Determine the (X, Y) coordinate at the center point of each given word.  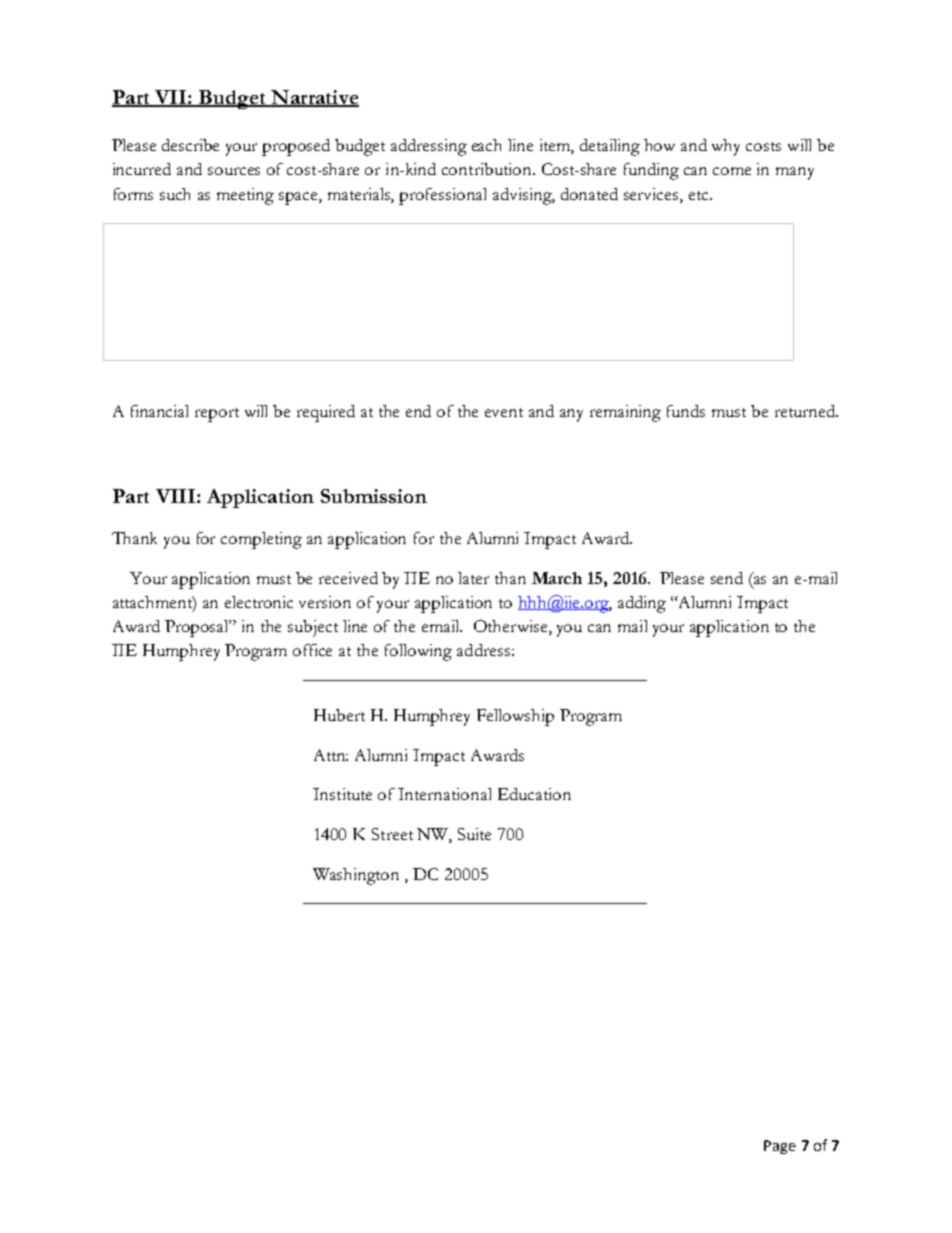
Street (392, 834)
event (504, 412)
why (726, 147)
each (486, 145)
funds (686, 411)
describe (190, 145)
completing (261, 540)
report (217, 415)
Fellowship (515, 717)
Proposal (198, 628)
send (727, 578)
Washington (356, 876)
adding (642, 604)
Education (534, 794)
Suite (474, 834)
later (473, 578)
